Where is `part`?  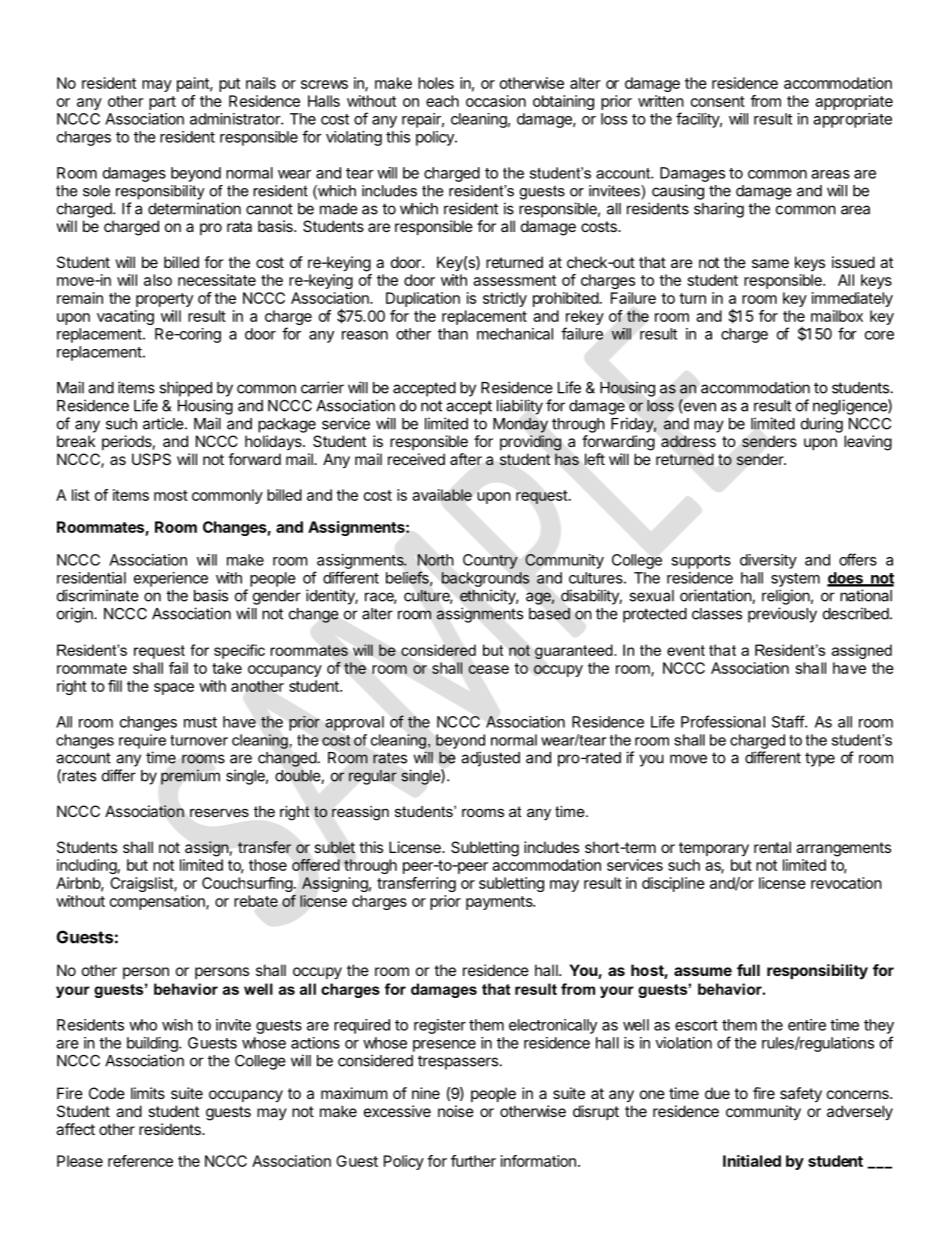
part is located at coordinates (162, 103).
